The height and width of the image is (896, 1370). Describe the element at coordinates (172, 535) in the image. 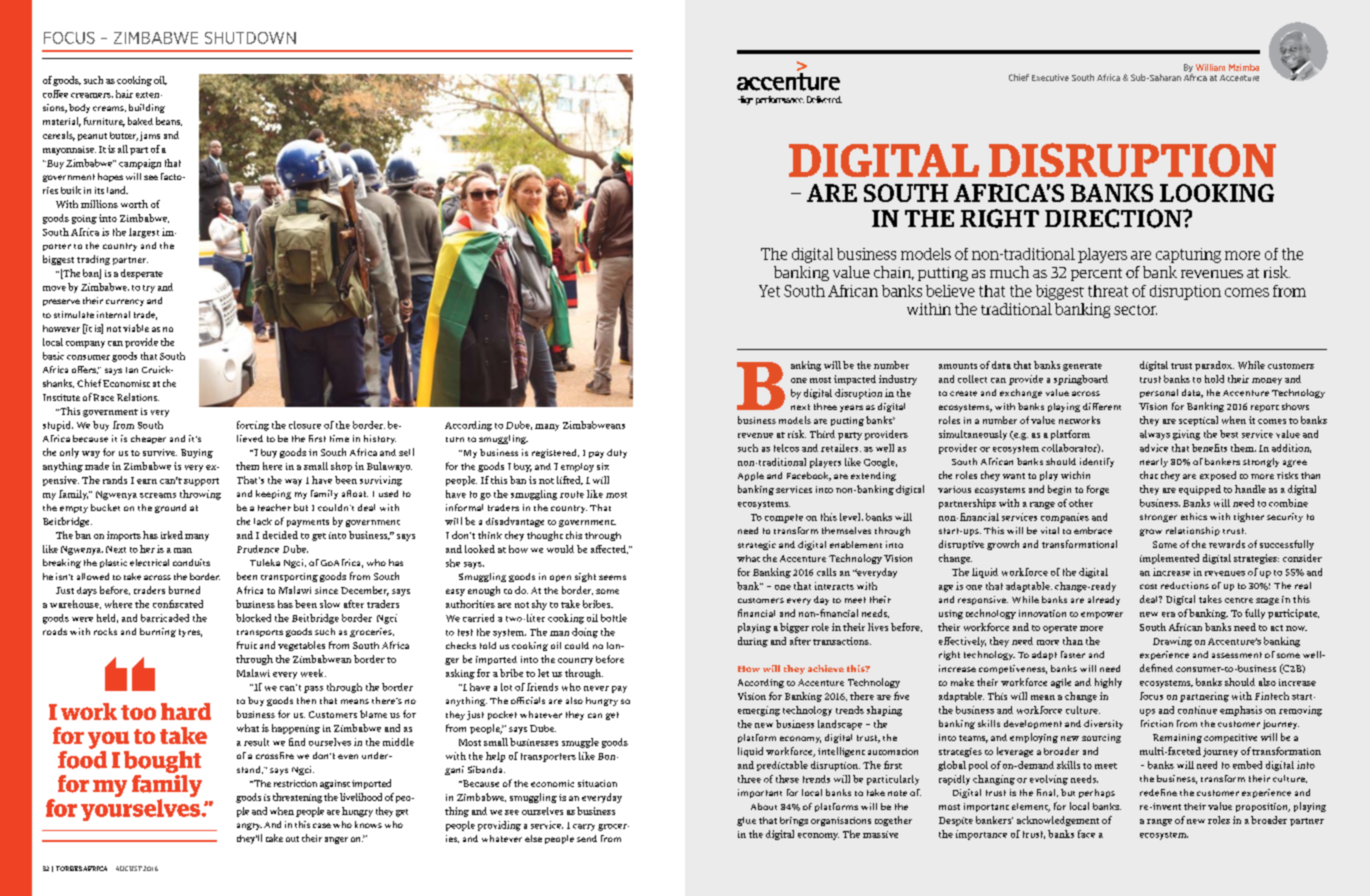

I see `irked` at that location.
